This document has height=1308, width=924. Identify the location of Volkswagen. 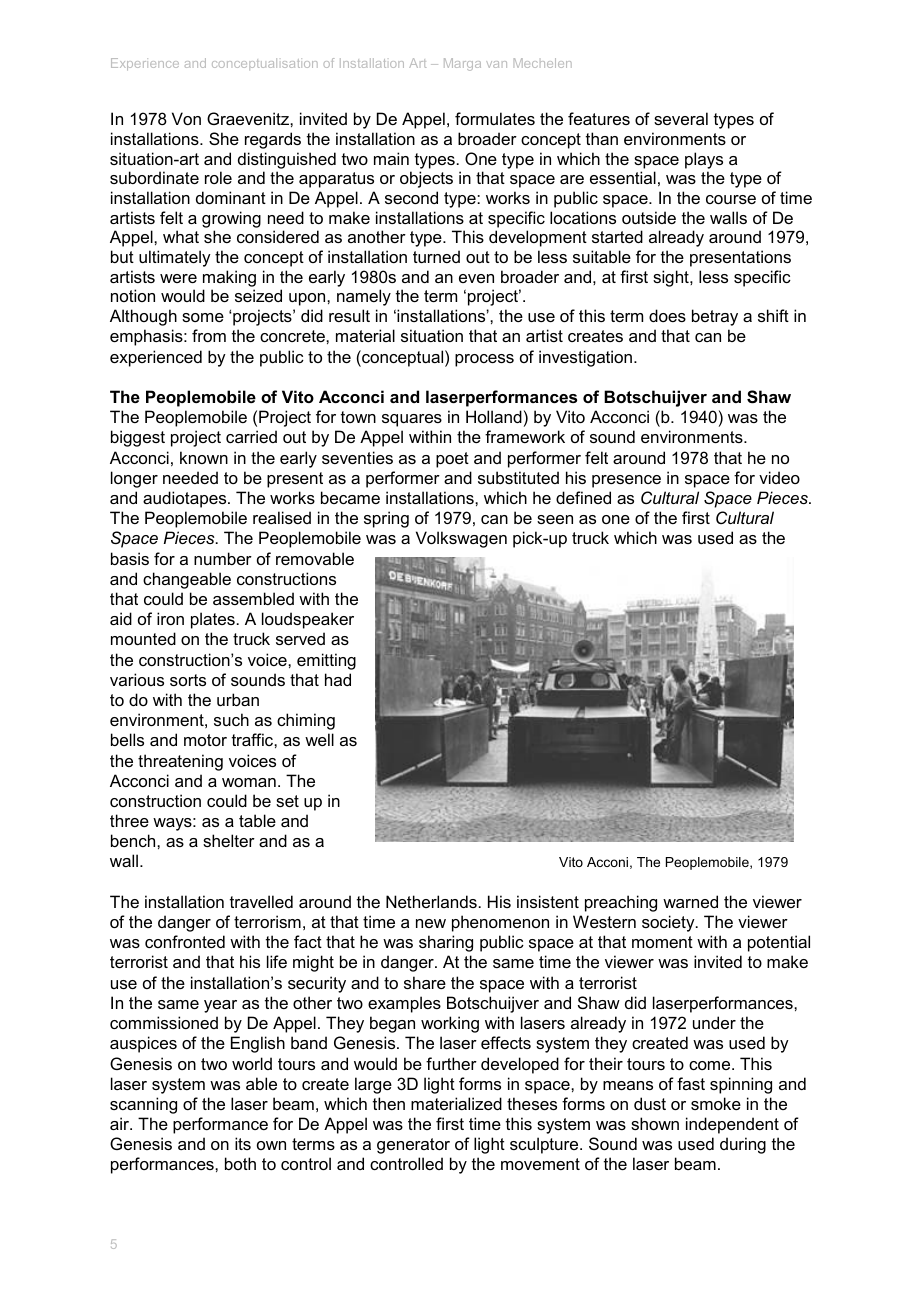
(461, 539).
